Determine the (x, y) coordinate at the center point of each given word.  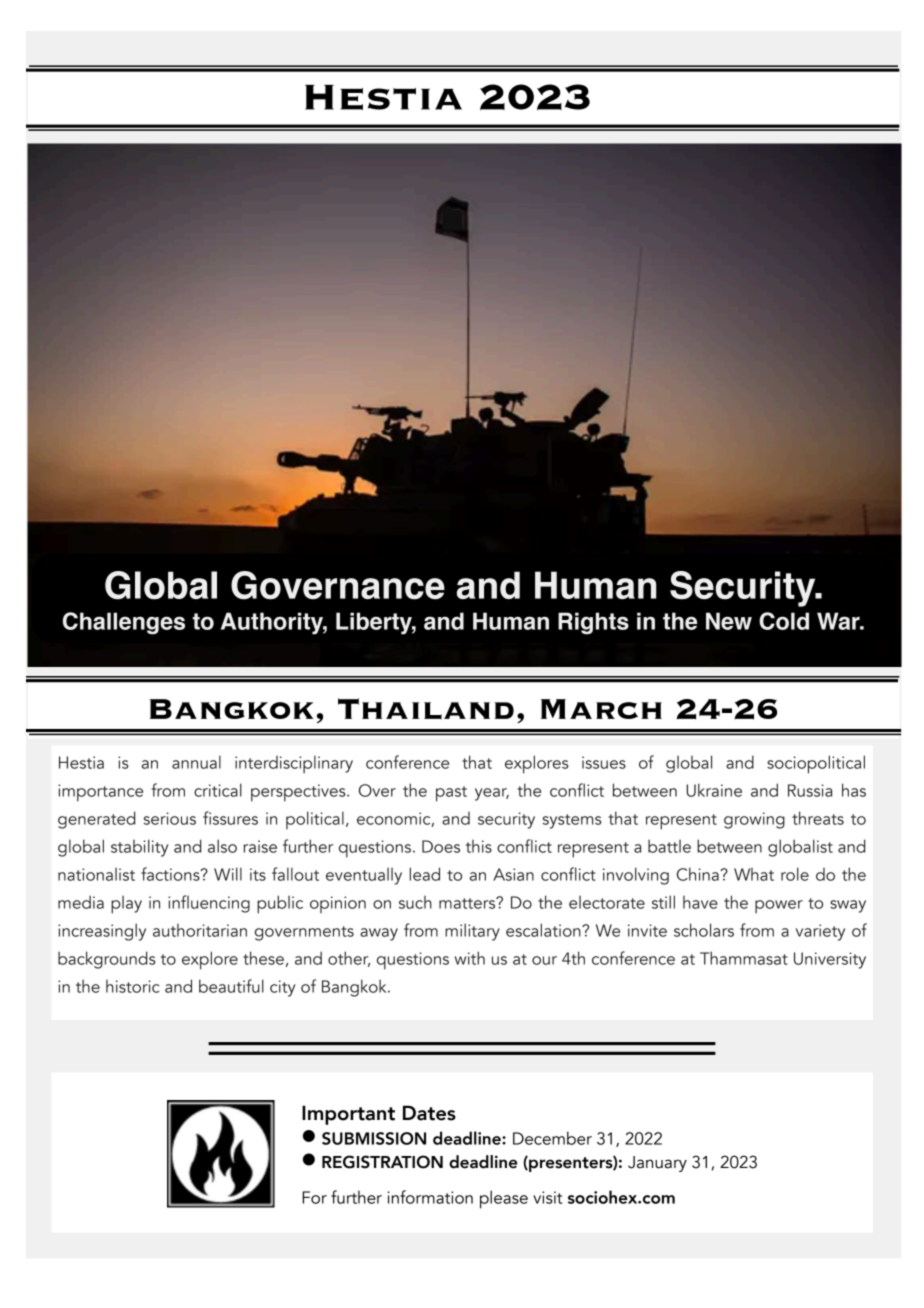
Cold (784, 621)
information (430, 1197)
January (657, 1164)
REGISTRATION (382, 1162)
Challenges (124, 623)
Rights (593, 623)
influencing (209, 904)
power (779, 907)
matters (468, 903)
